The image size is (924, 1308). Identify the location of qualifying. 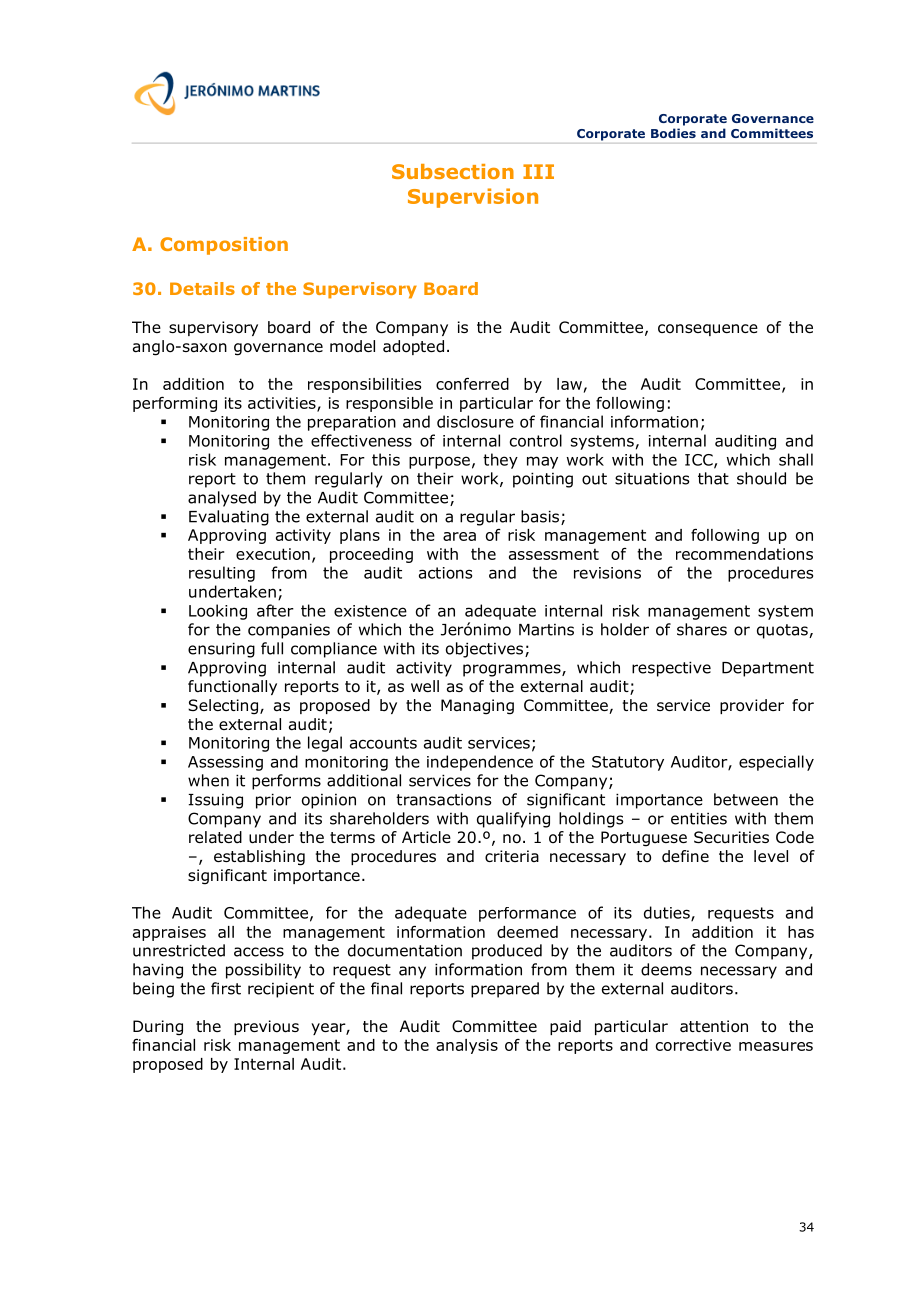
(513, 820).
